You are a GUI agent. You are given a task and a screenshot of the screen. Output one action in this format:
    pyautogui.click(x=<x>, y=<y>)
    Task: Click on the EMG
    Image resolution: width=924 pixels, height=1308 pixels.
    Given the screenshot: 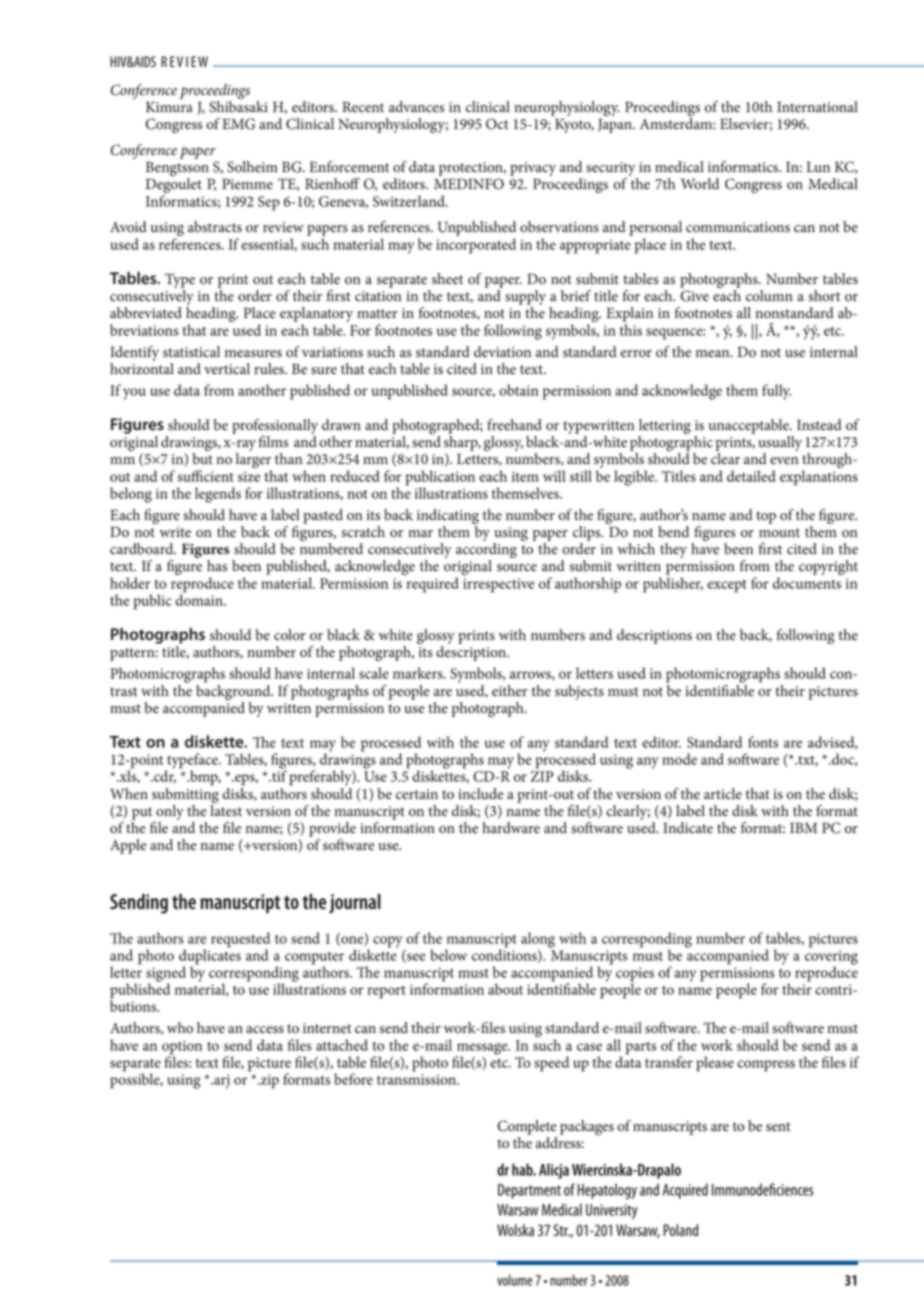 What is the action you would take?
    pyautogui.click(x=238, y=124)
